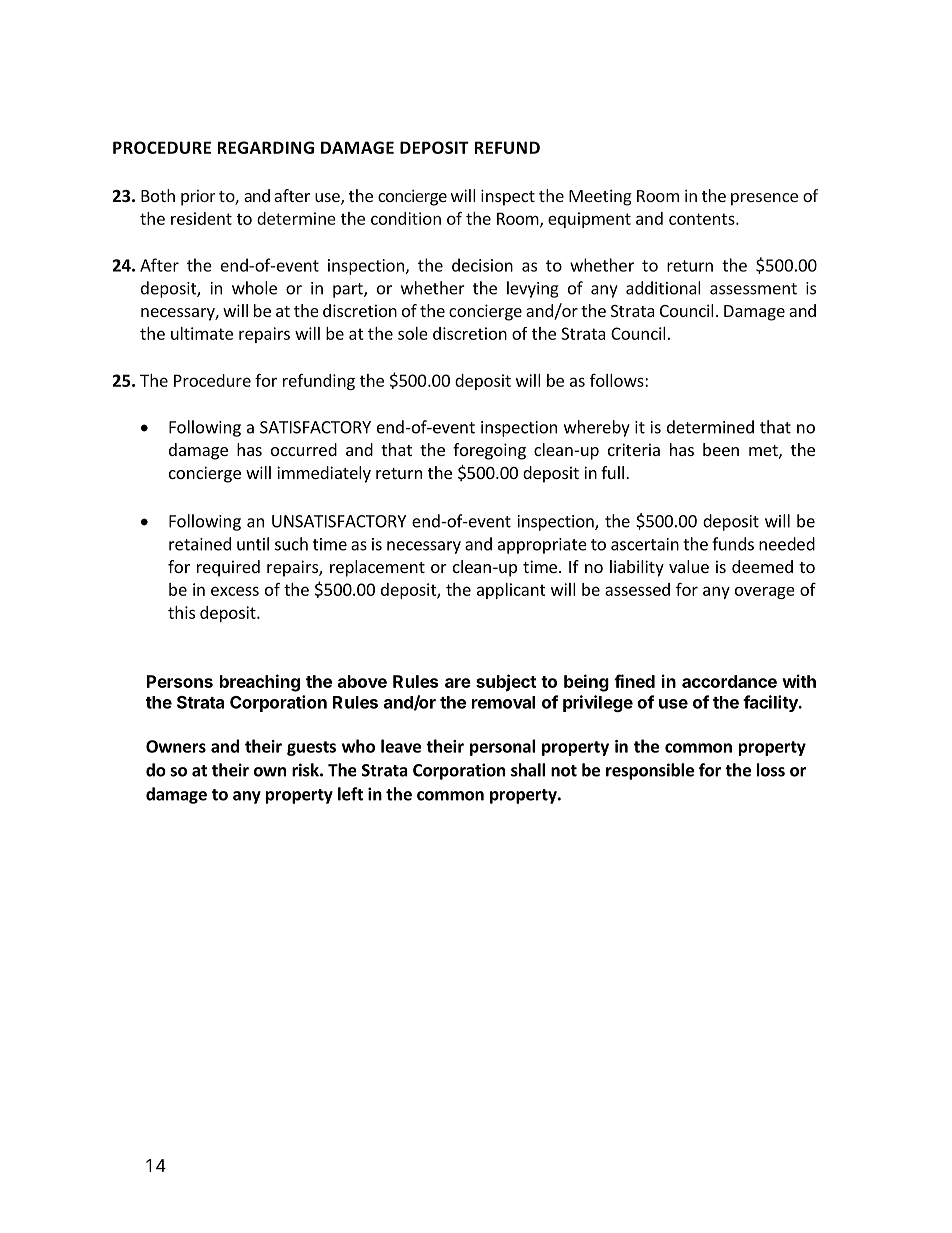 The height and width of the document is (1233, 952). Describe the element at coordinates (511, 591) in the document. I see `applicant` at that location.
